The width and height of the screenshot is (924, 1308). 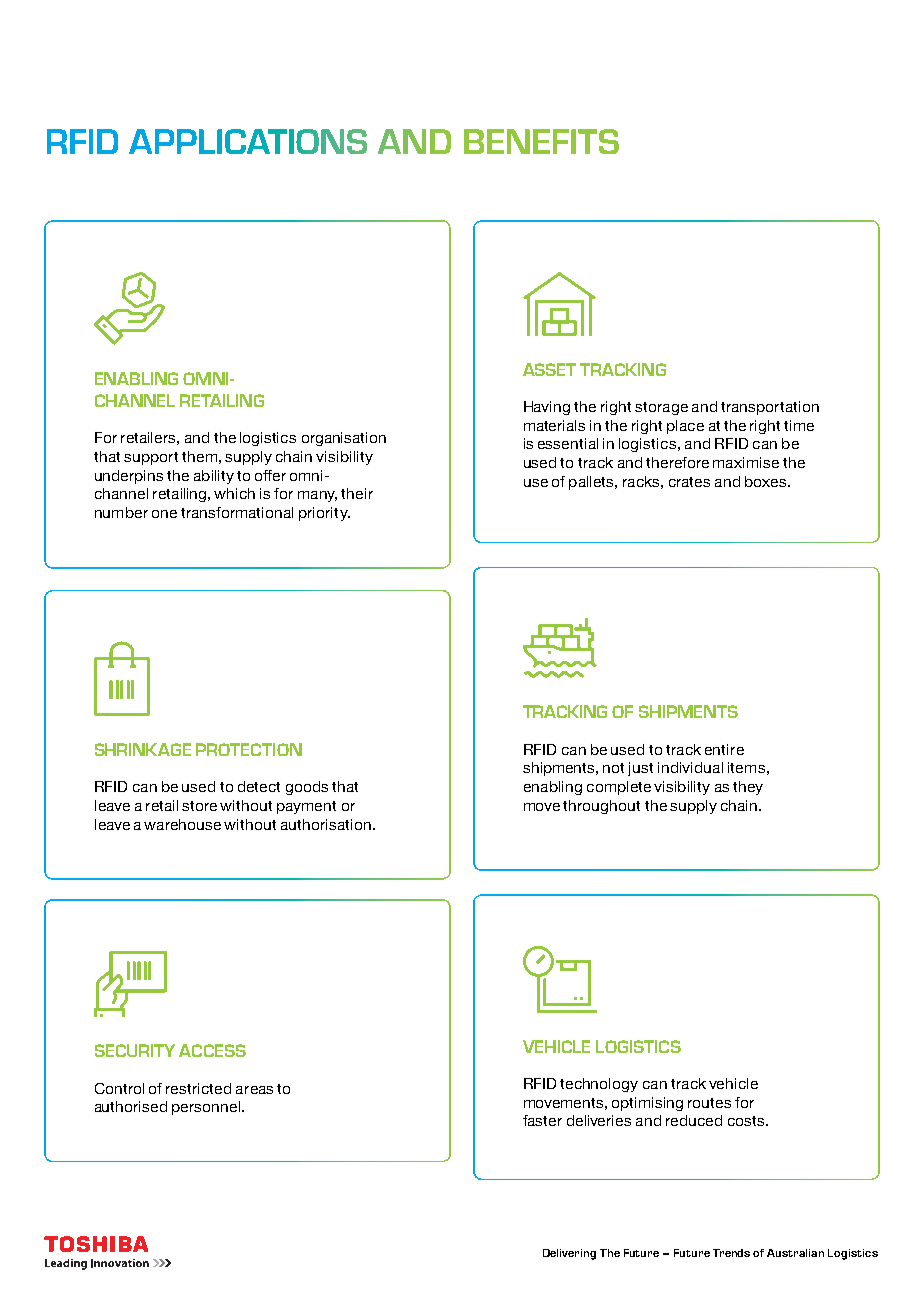 What do you see at coordinates (248, 141) in the screenshot?
I see `APPLICATIONS` at bounding box center [248, 141].
